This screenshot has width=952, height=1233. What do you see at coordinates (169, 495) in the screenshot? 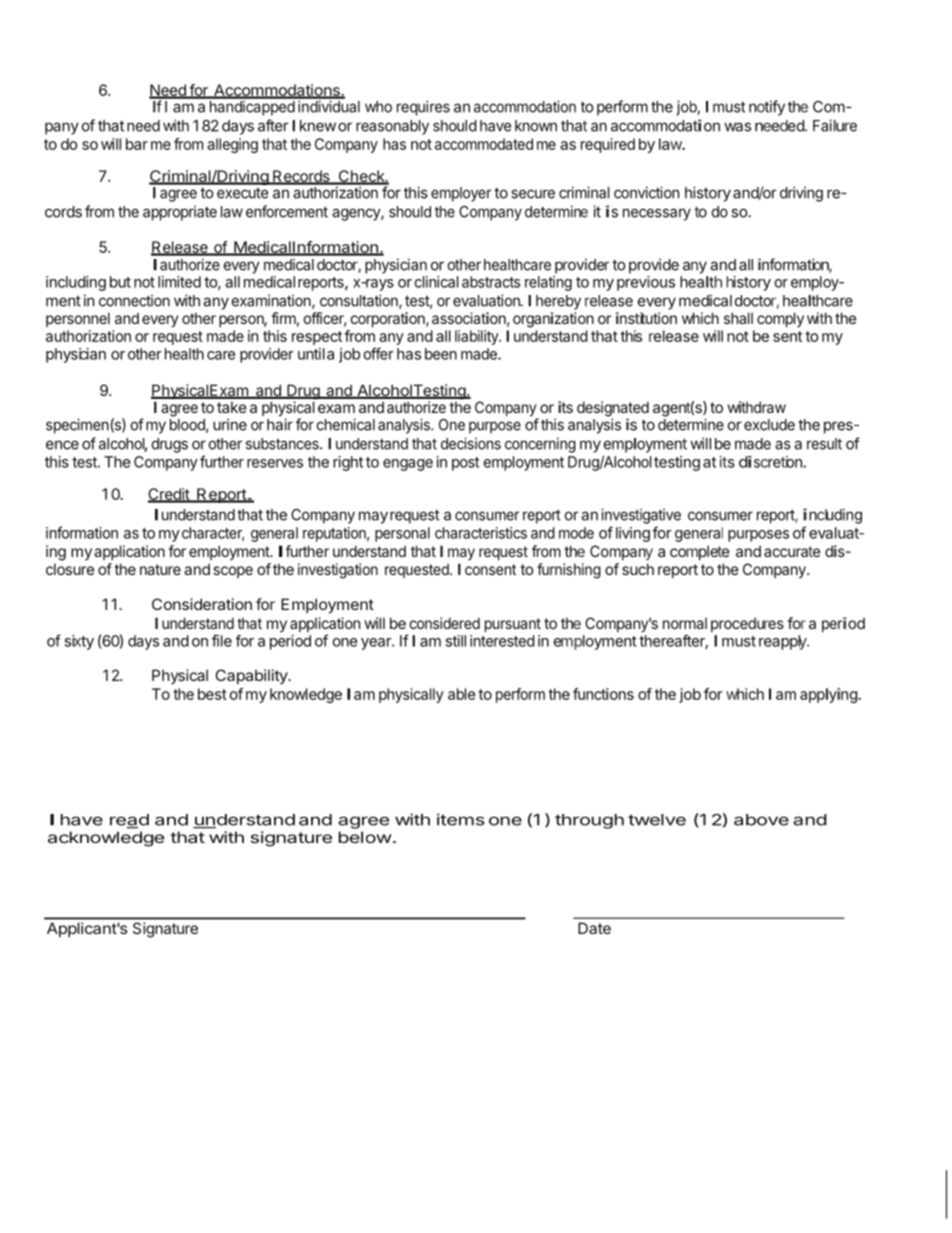
I see `Credit` at bounding box center [169, 495].
